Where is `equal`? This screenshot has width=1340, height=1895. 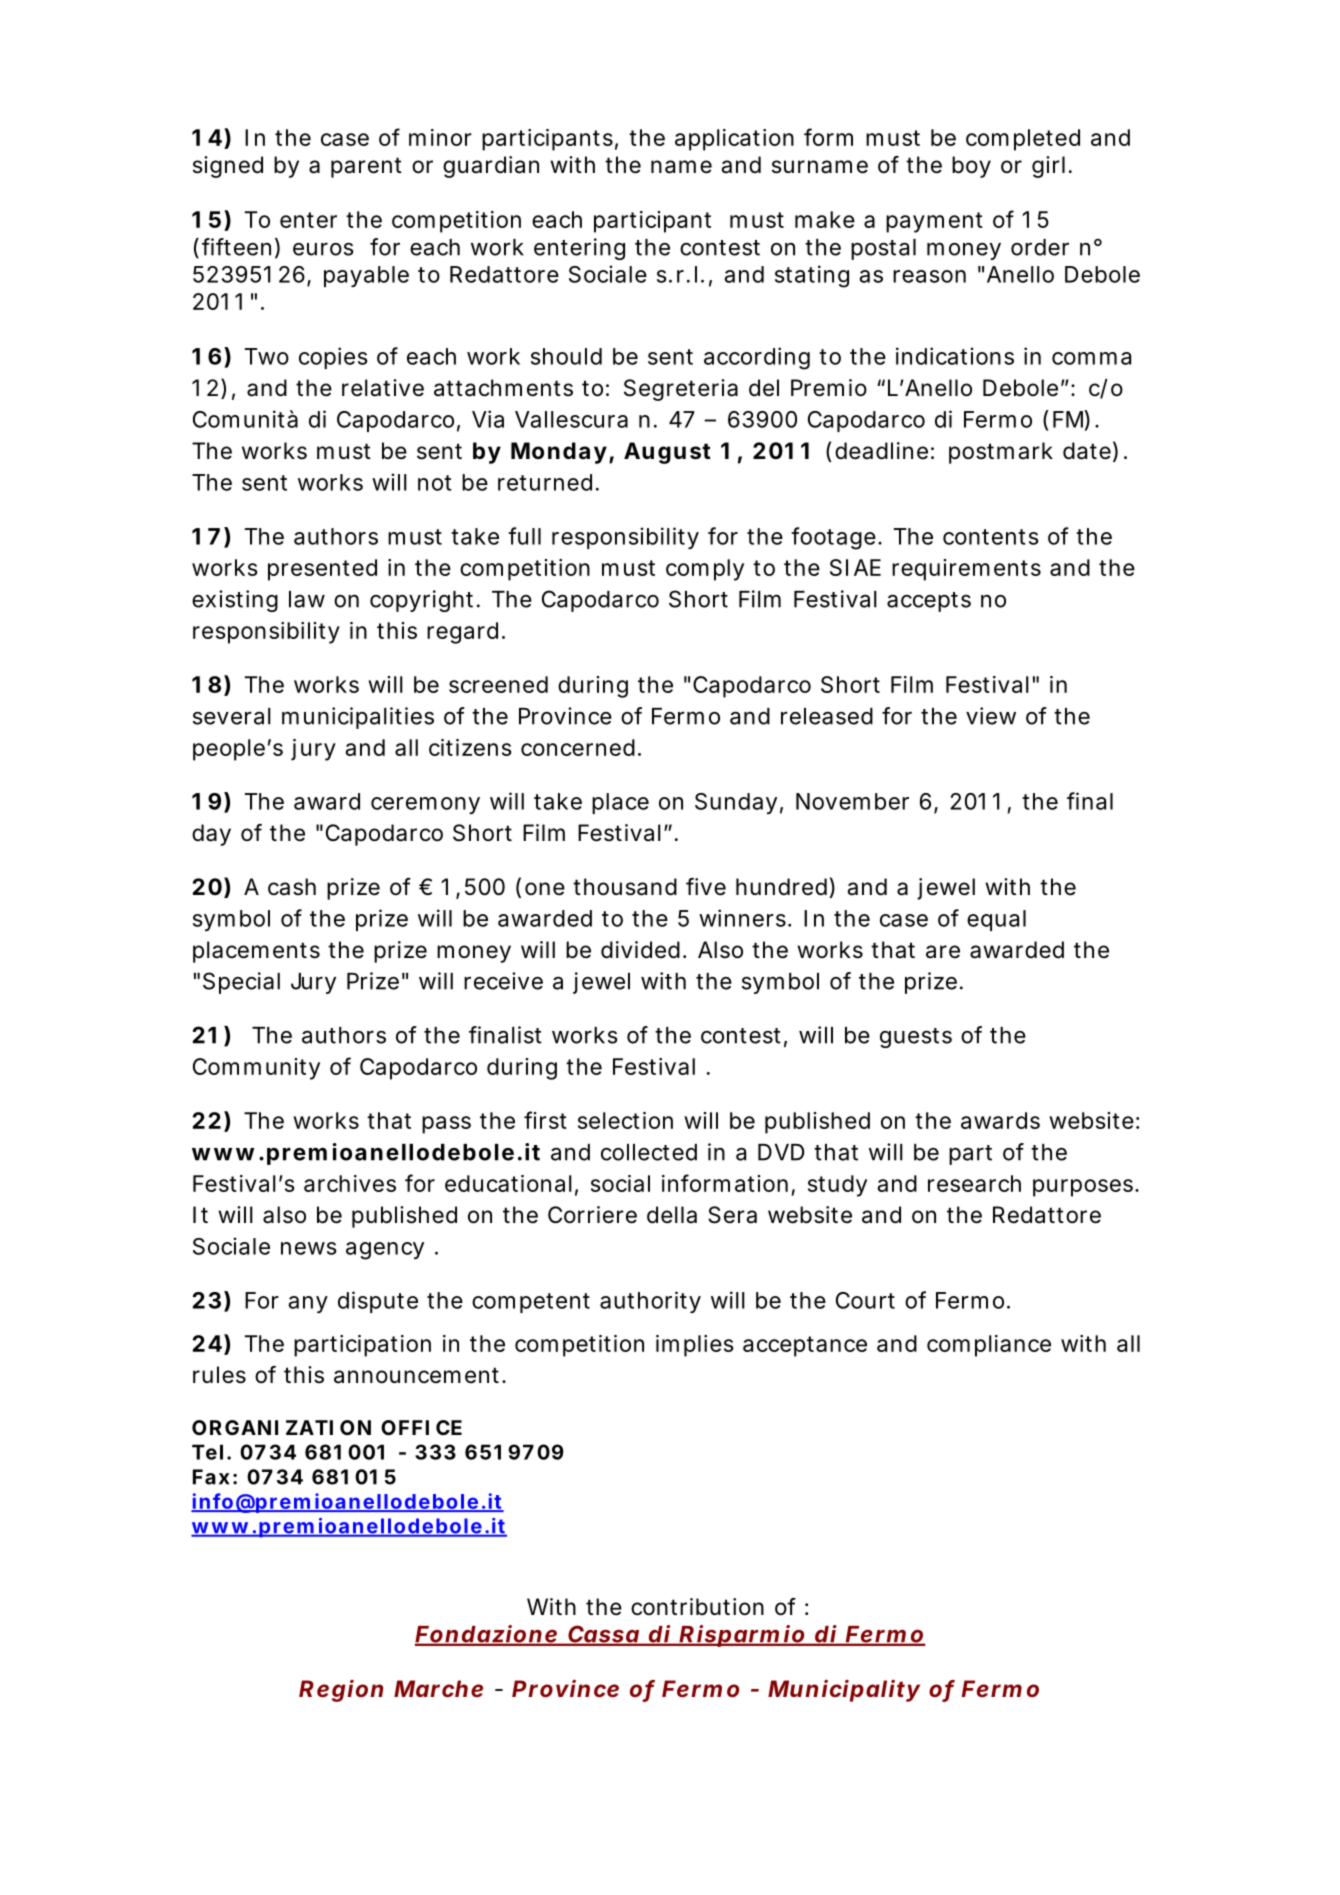 equal is located at coordinates (996, 920).
